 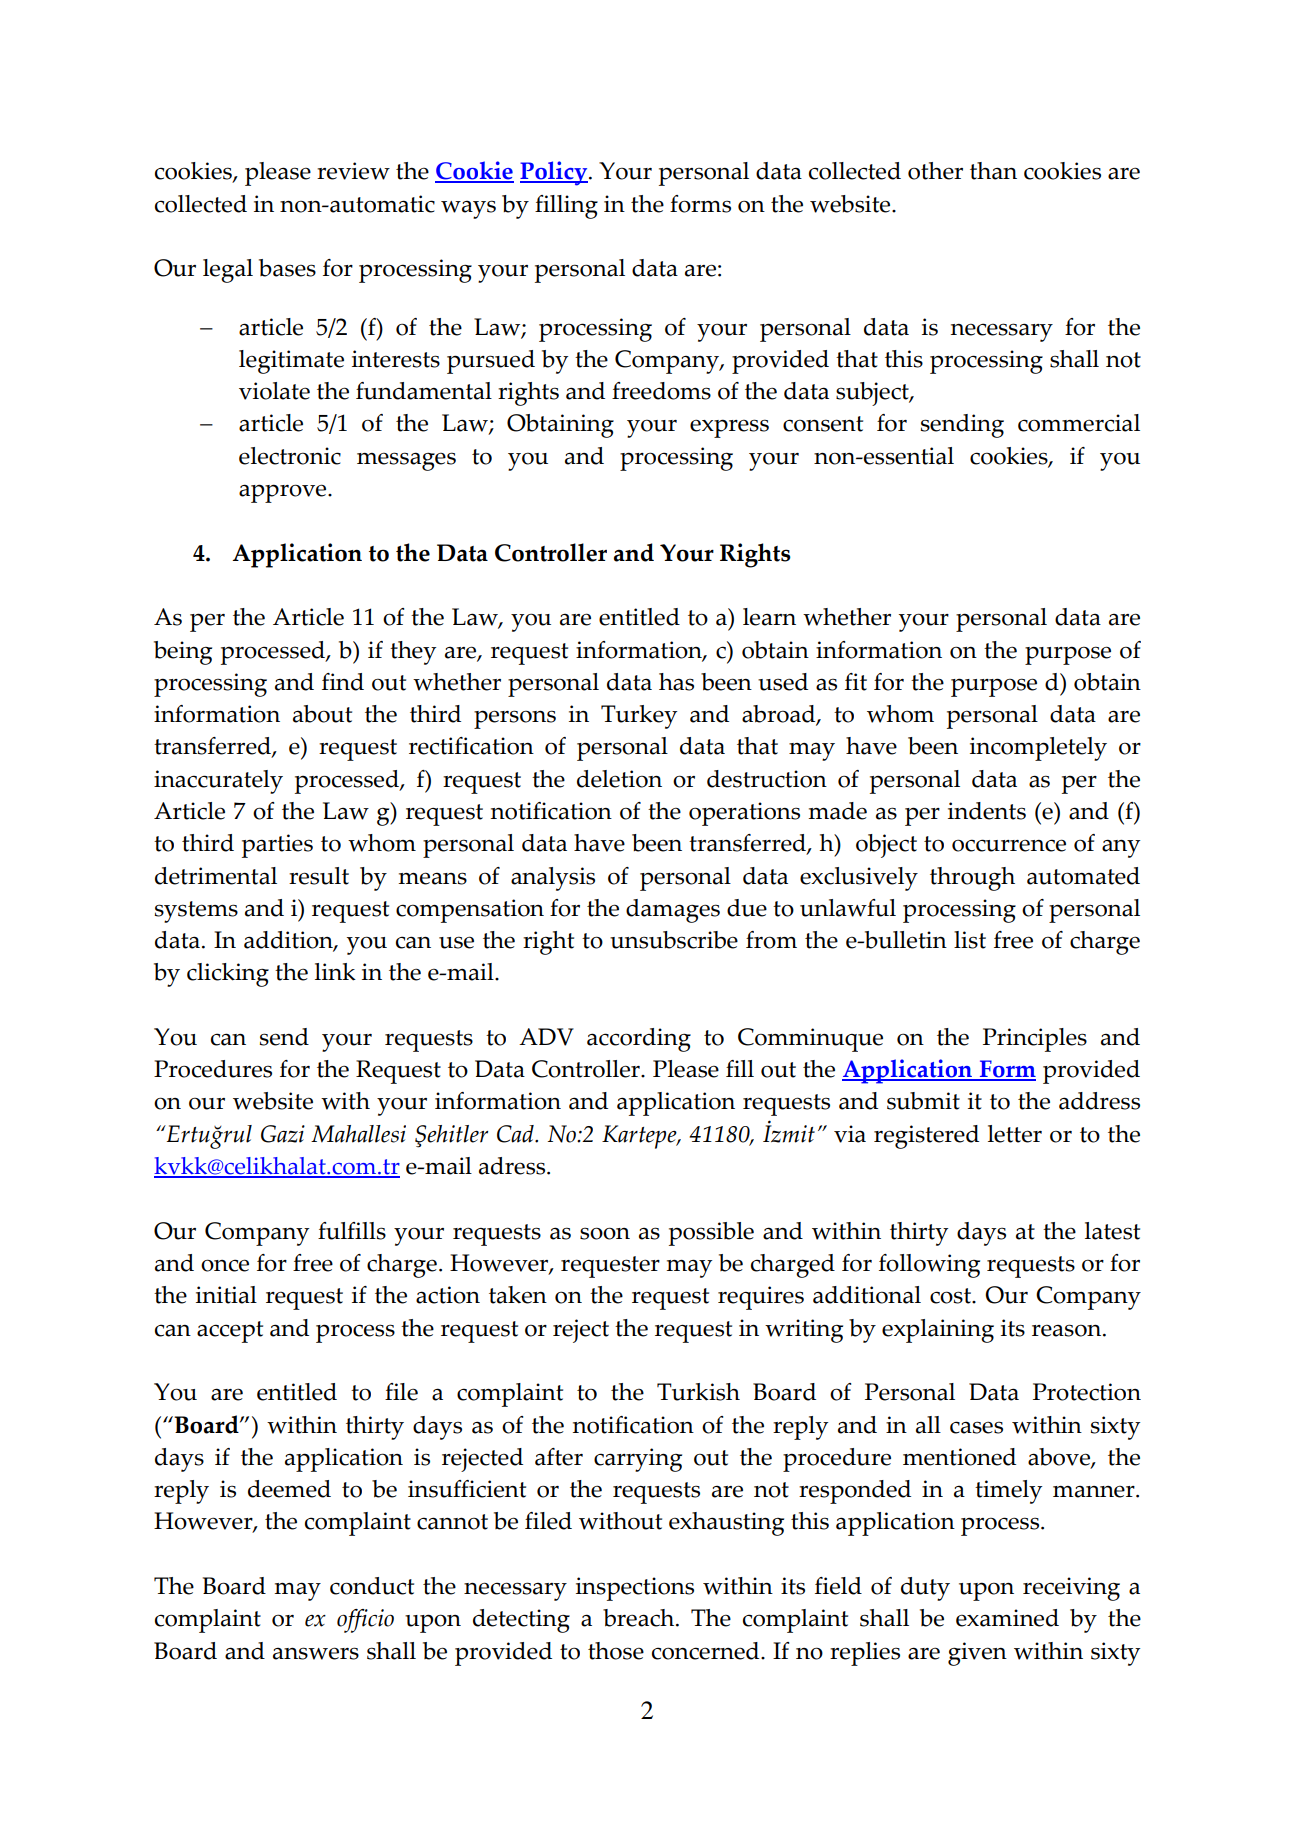 I want to click on result, so click(x=319, y=876).
